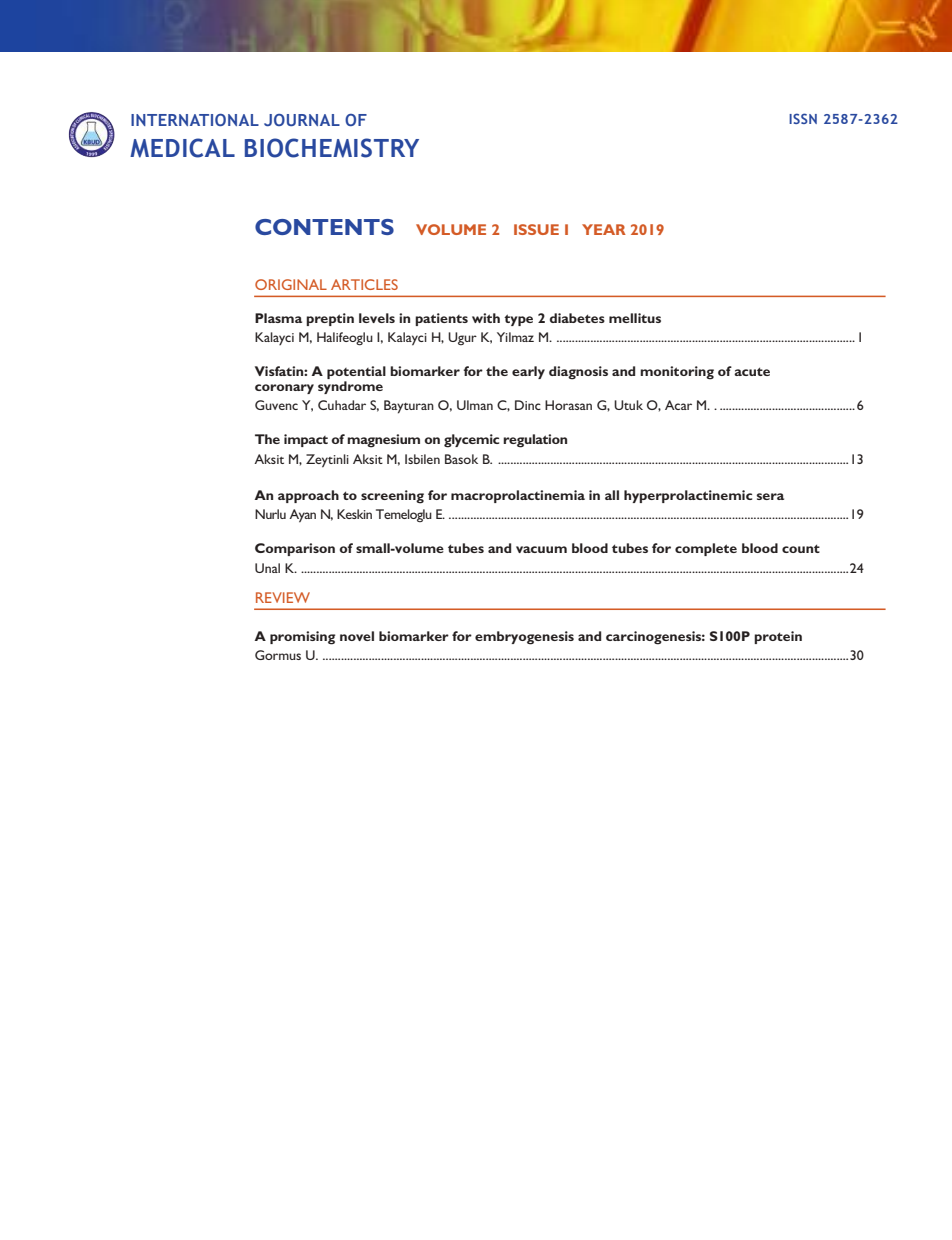 Image resolution: width=952 pixels, height=1240 pixels. I want to click on sera, so click(770, 496).
